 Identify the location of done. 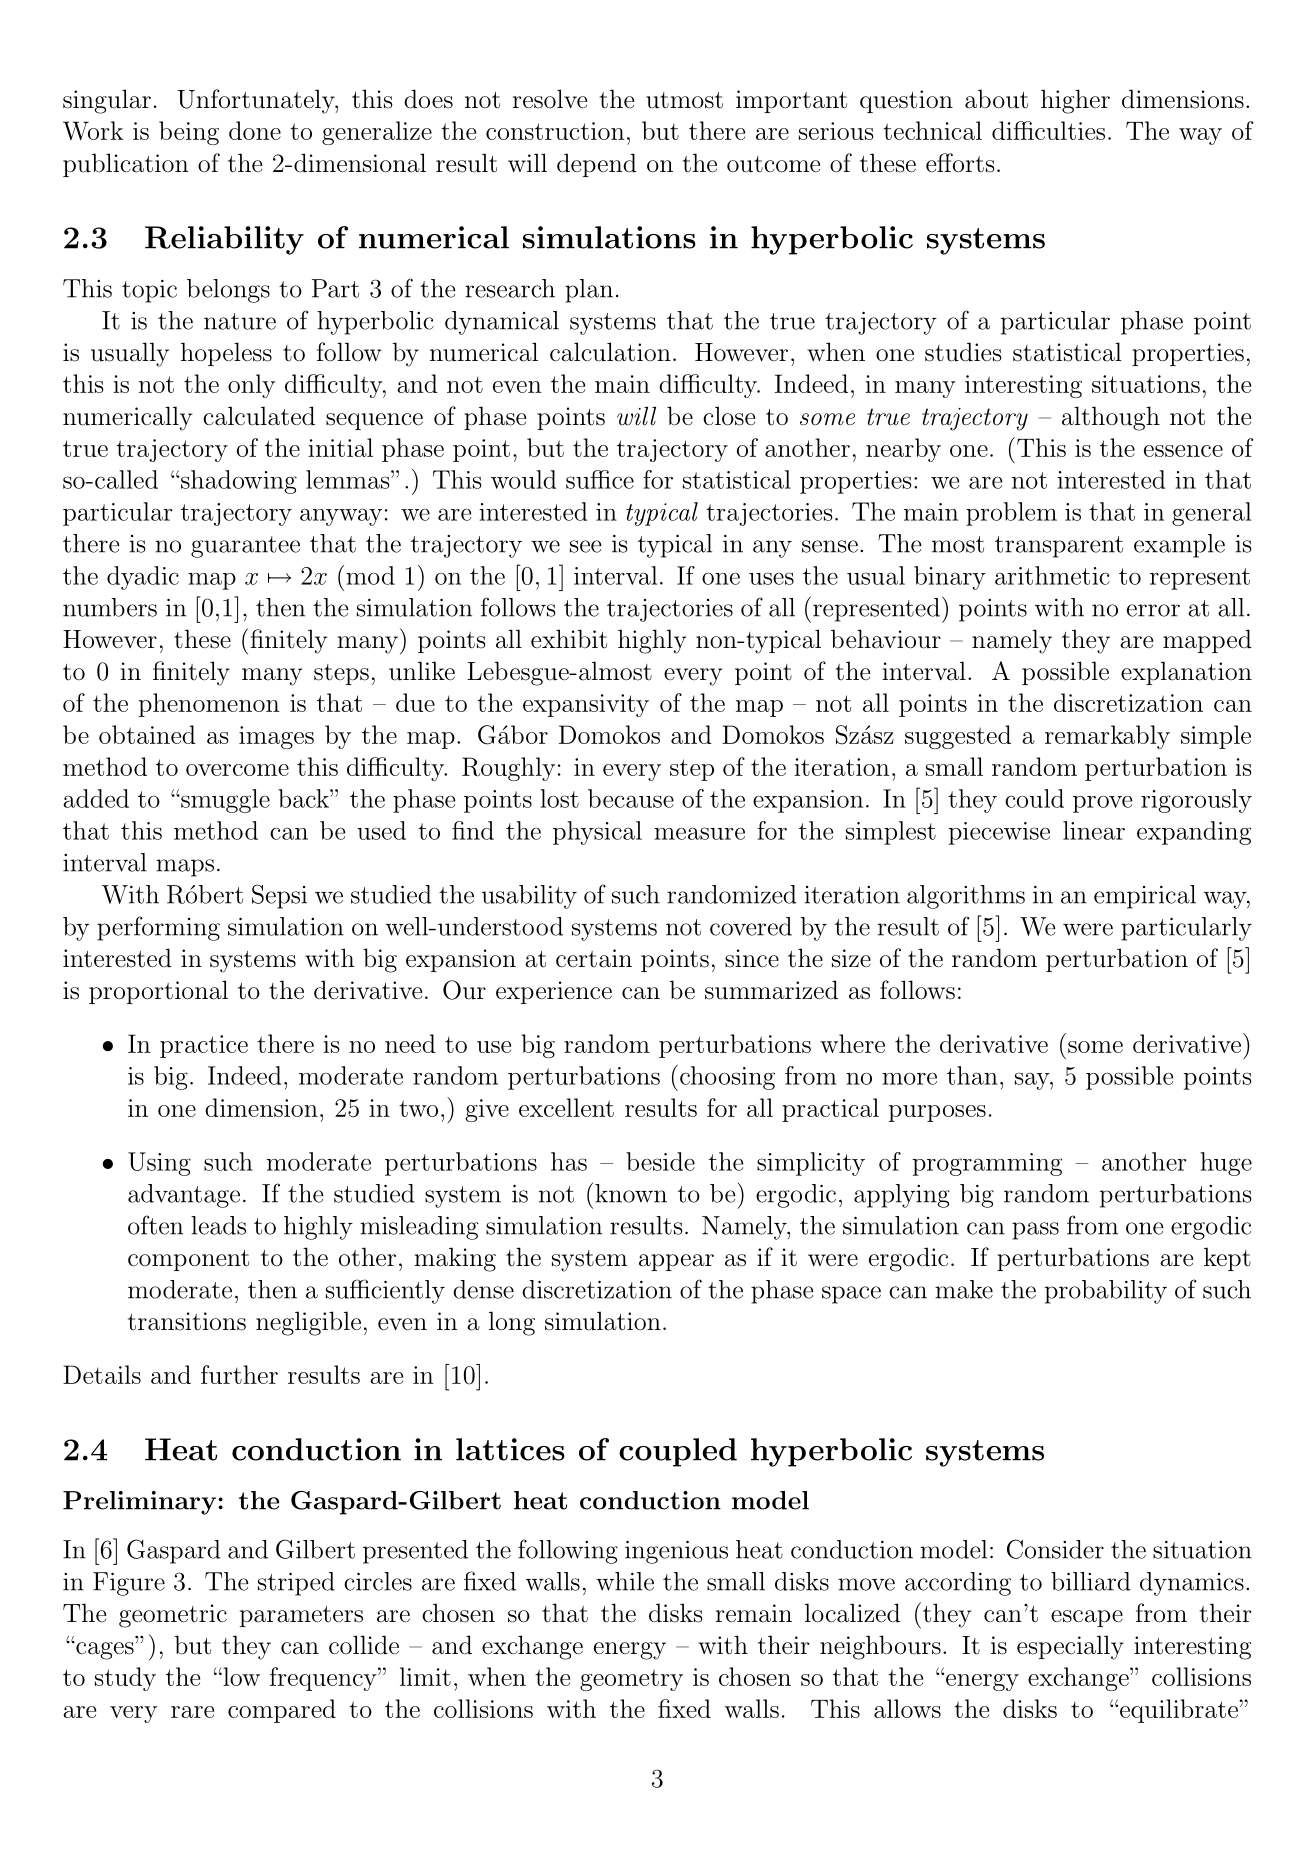
(255, 130).
